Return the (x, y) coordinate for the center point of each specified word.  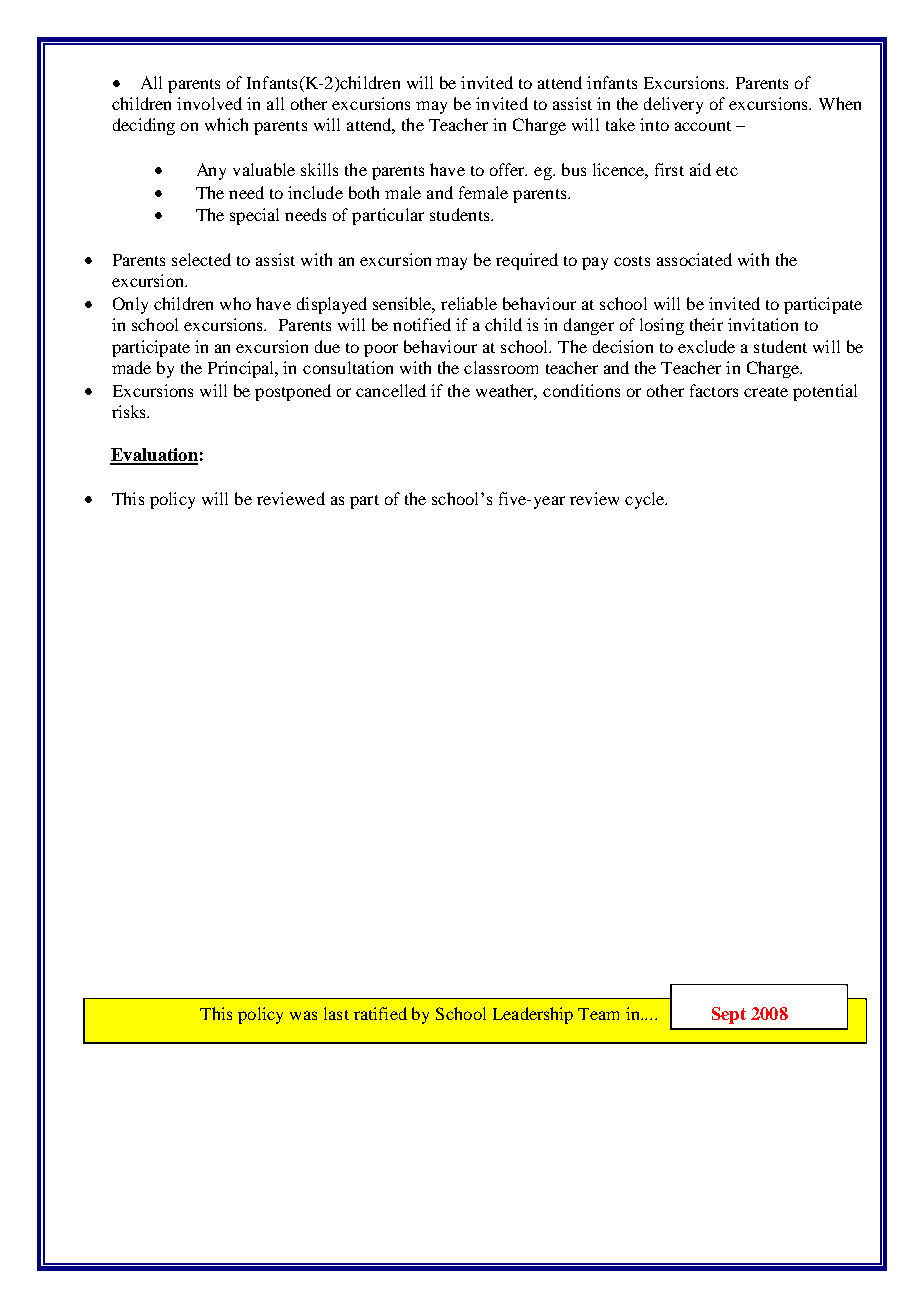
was (303, 1015)
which (226, 124)
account (703, 126)
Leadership (533, 1015)
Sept (729, 1015)
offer (508, 169)
